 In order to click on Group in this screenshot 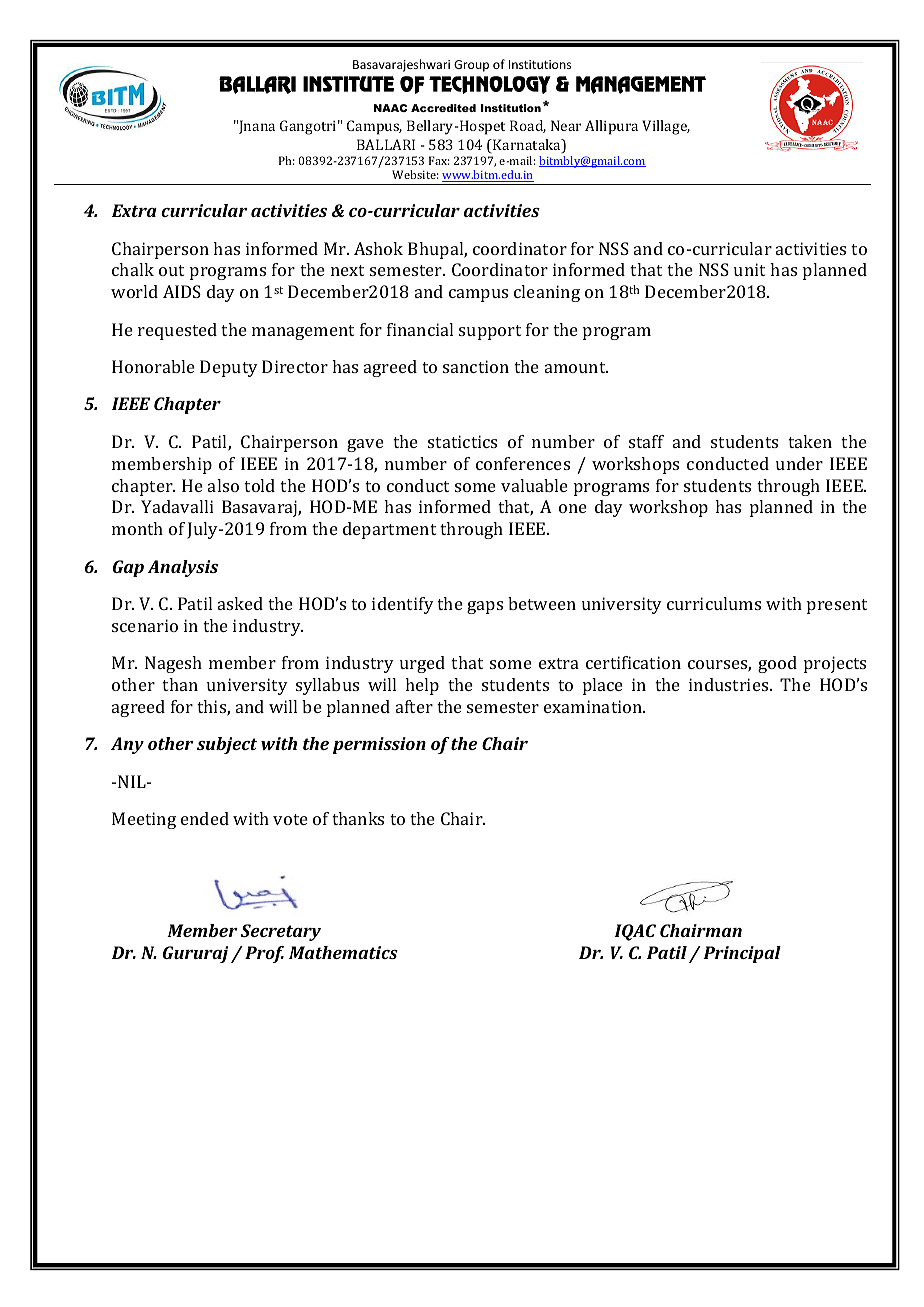, I will do `click(471, 66)`.
